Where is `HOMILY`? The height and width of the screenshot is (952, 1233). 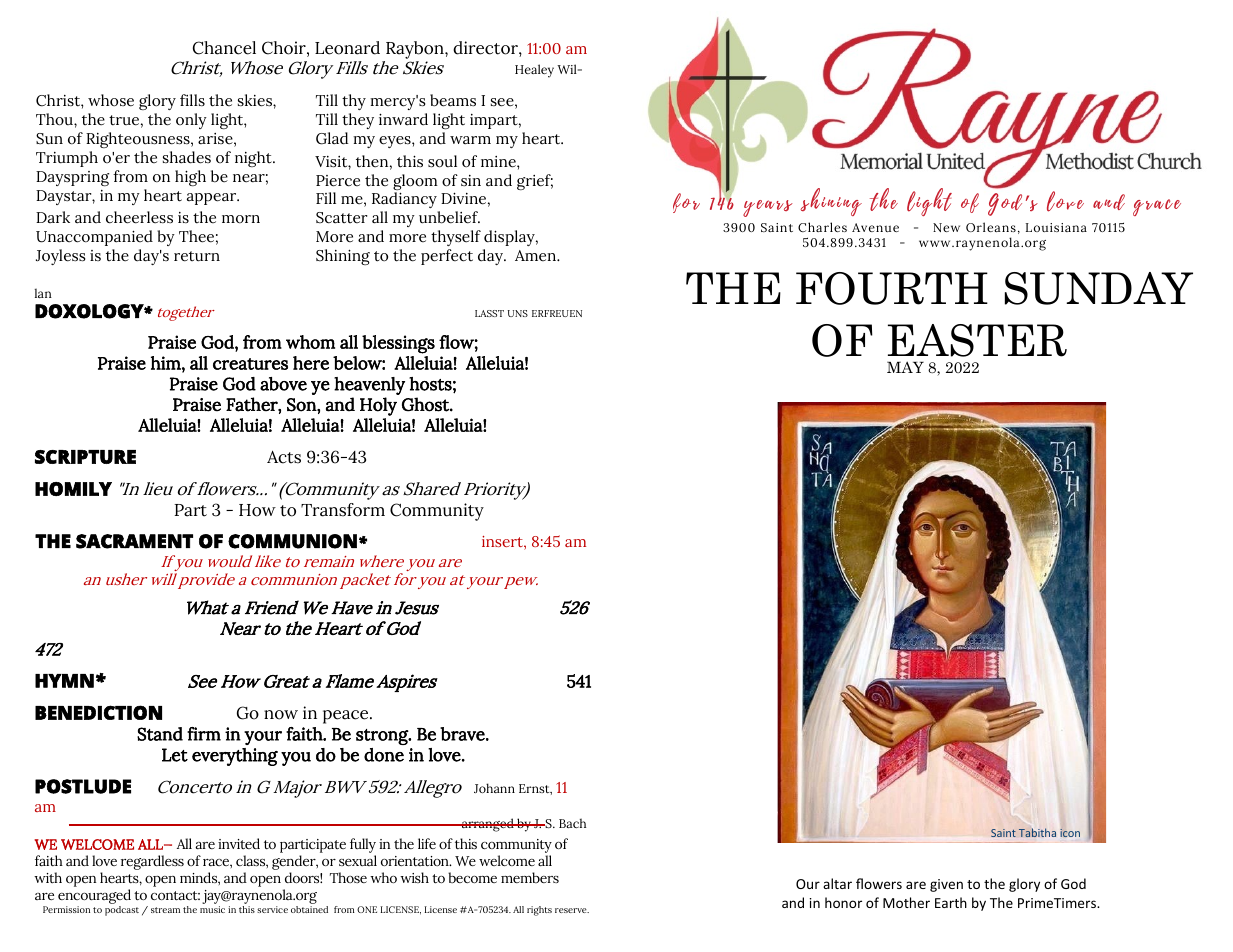
HOMILY is located at coordinates (73, 489).
